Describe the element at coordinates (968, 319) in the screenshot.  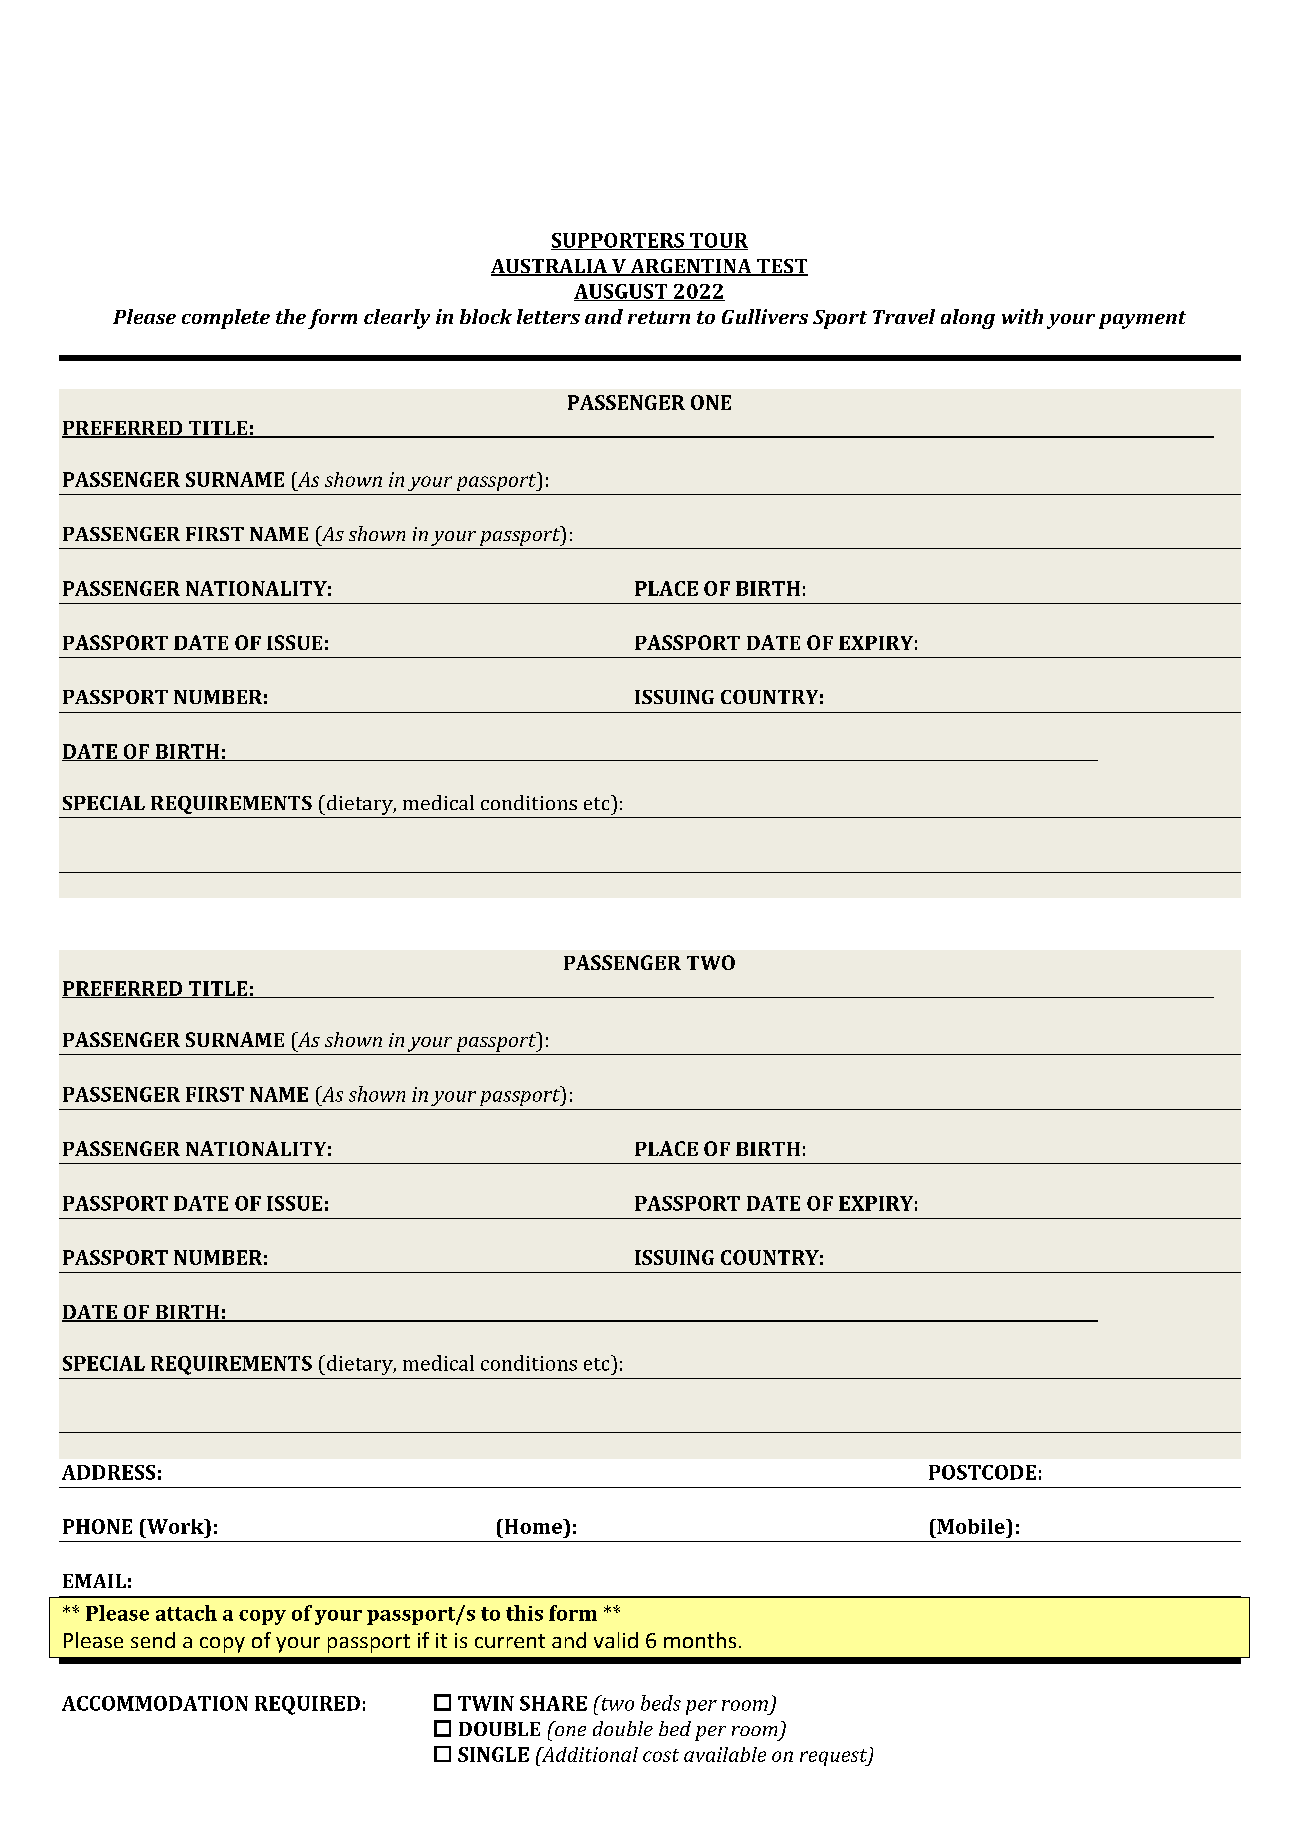
I see `along` at that location.
